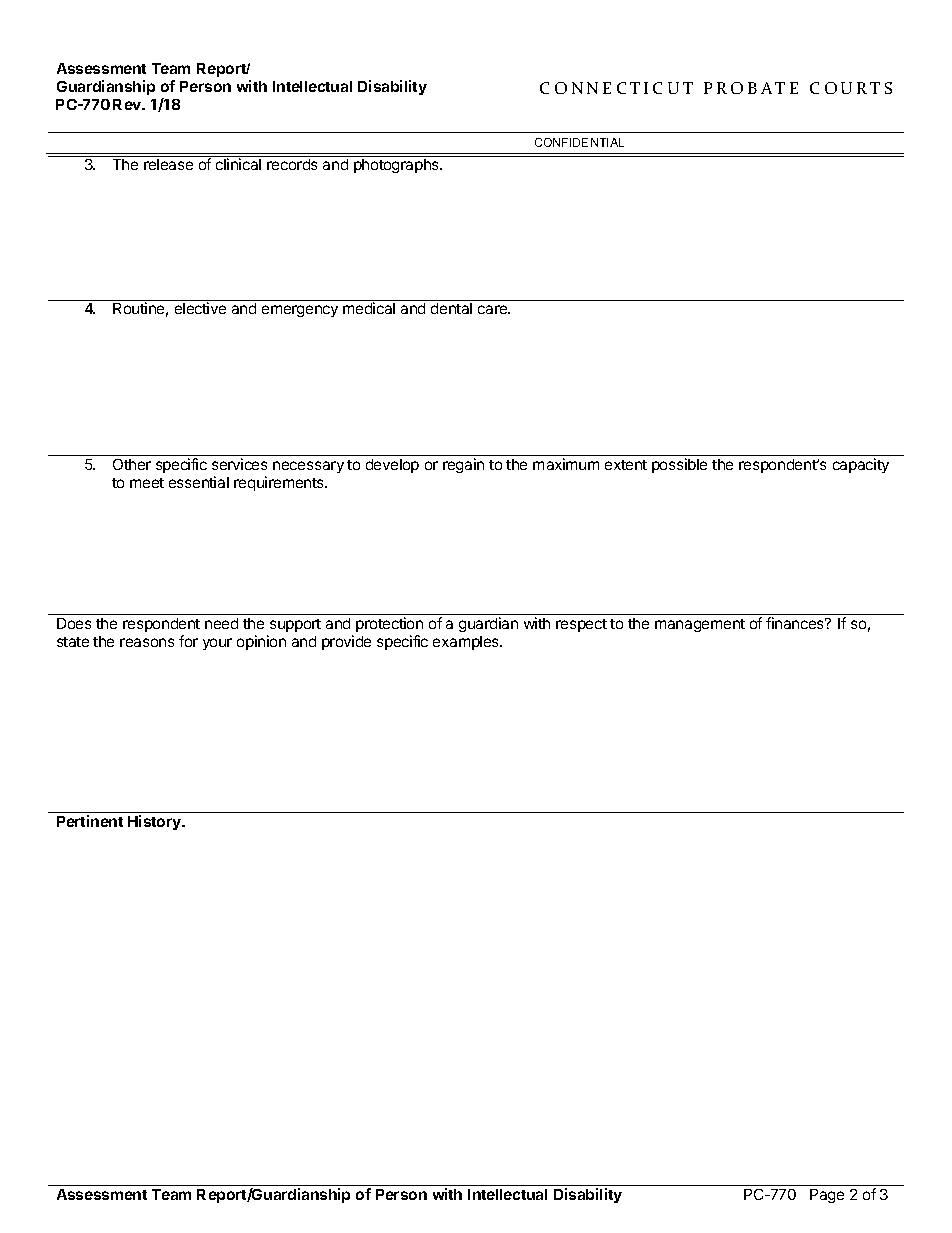 The height and width of the screenshot is (1233, 952). I want to click on History, so click(155, 822).
